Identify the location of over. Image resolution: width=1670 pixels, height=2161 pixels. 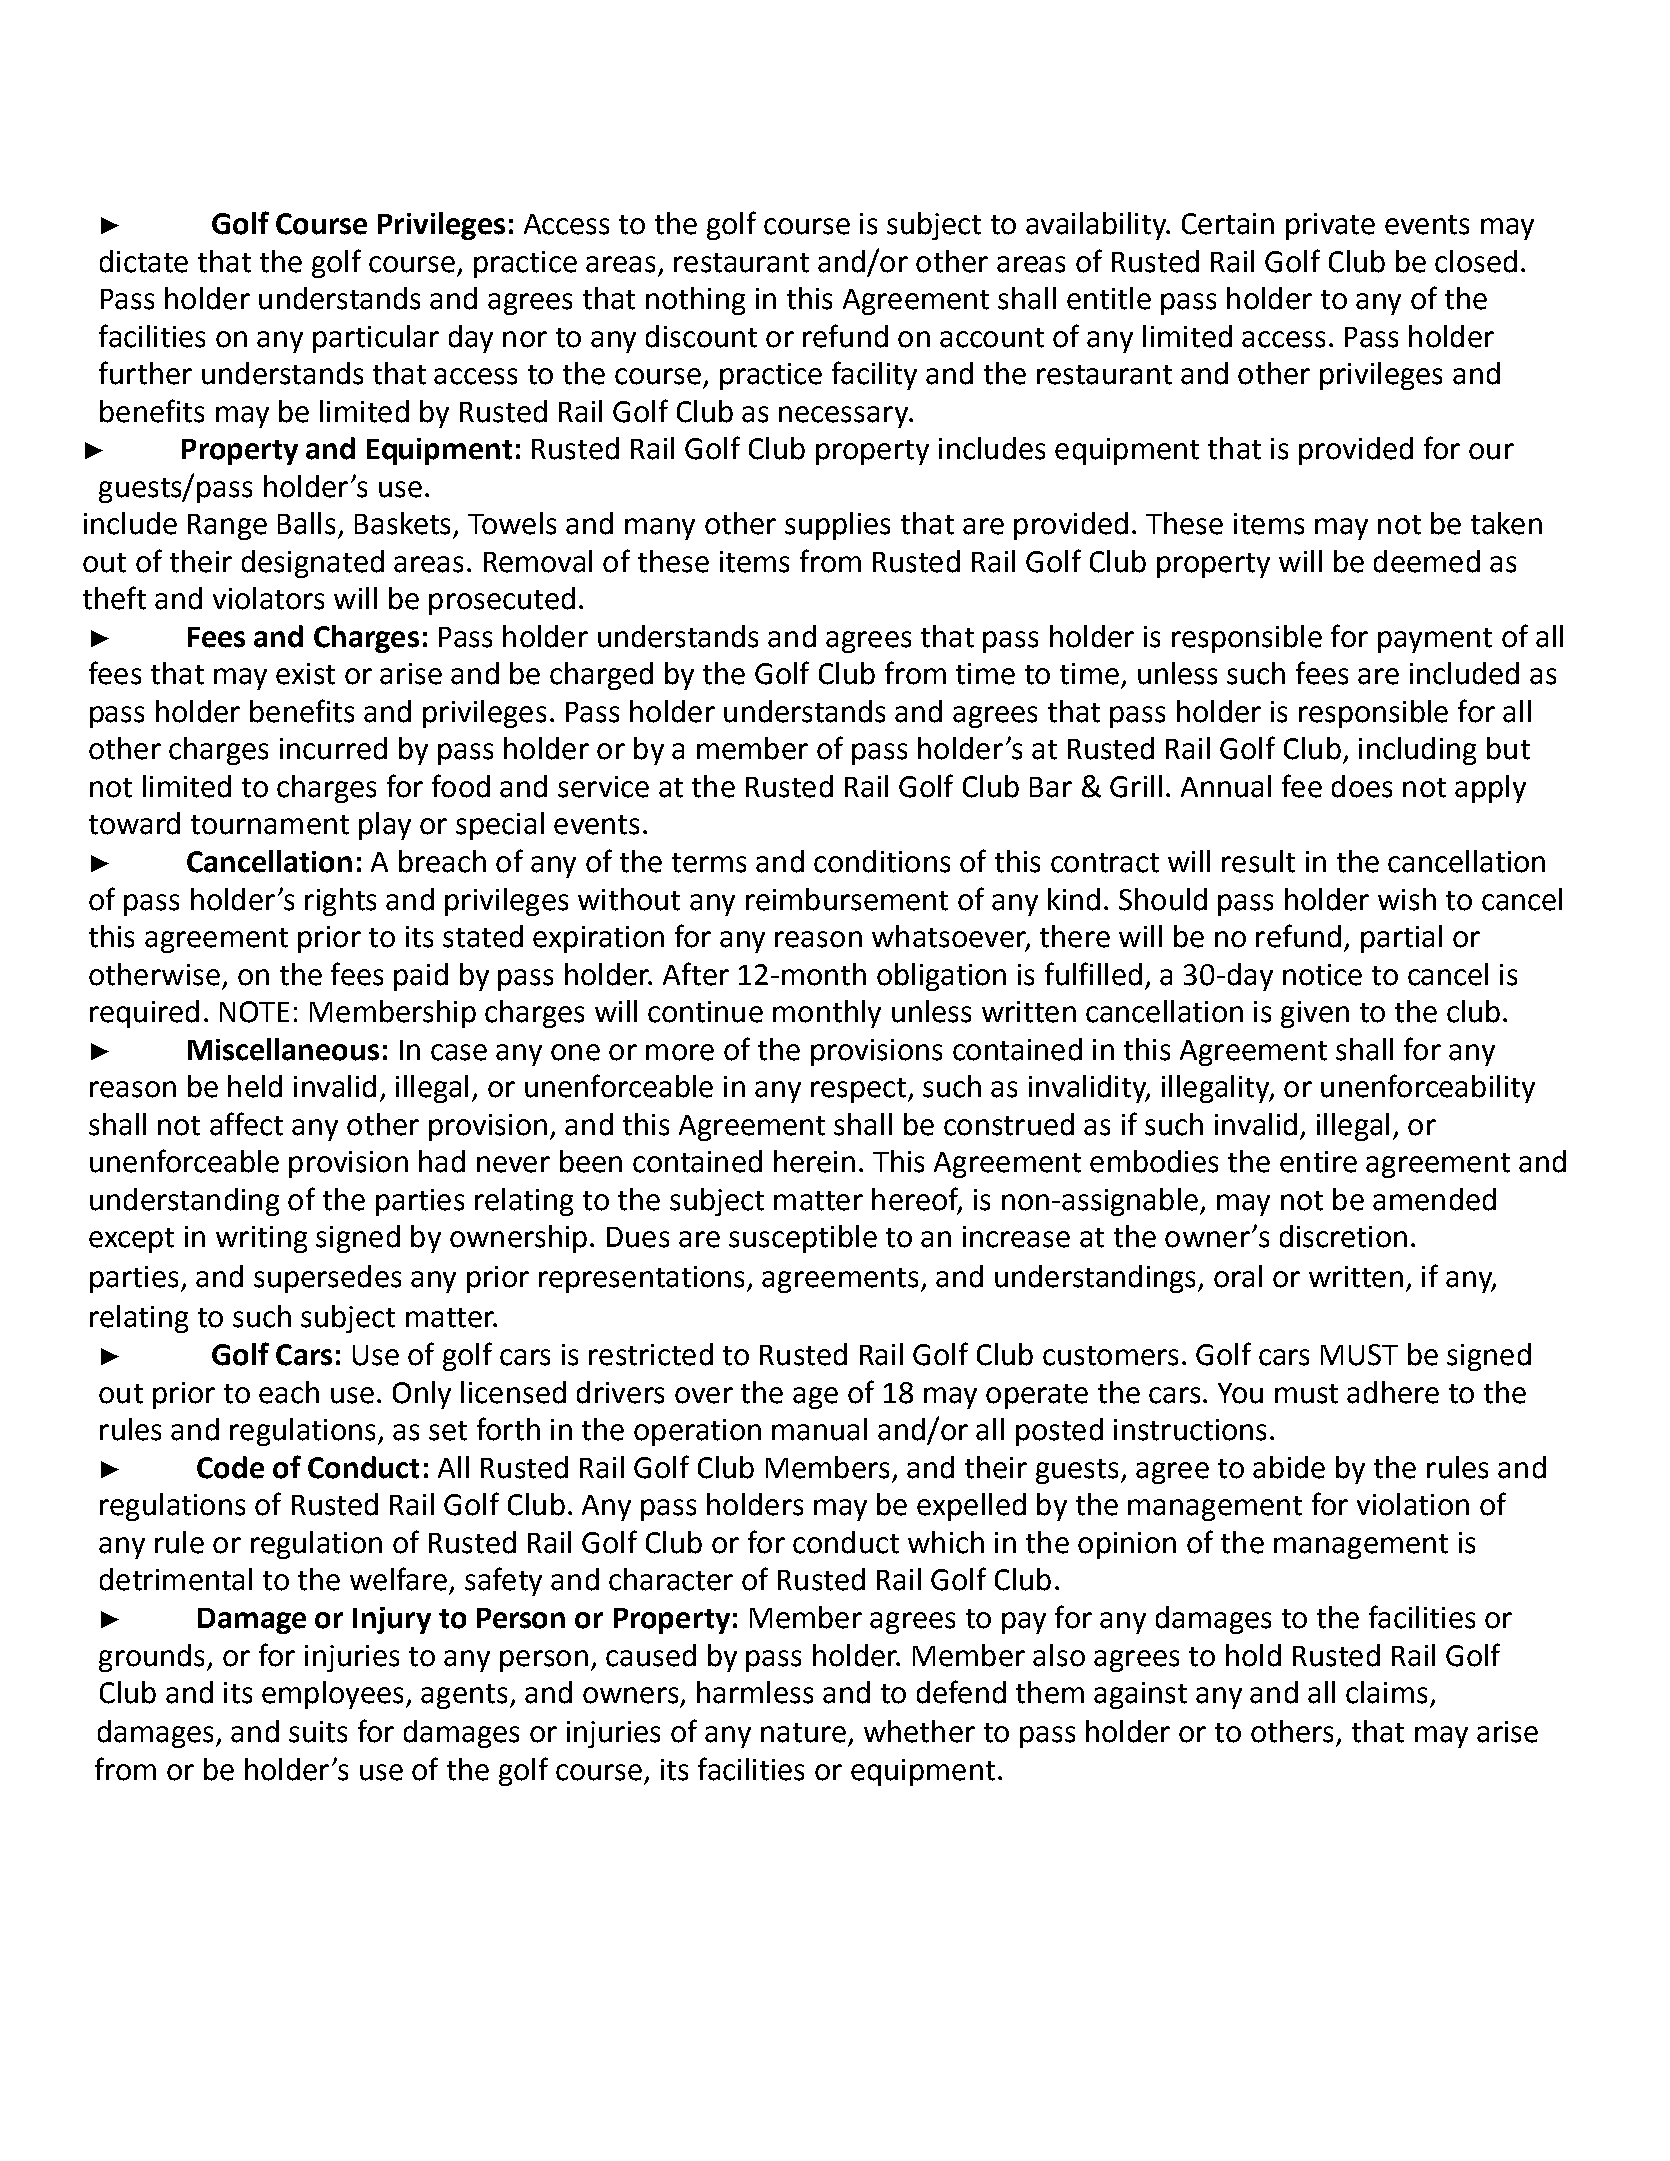
(704, 1395).
